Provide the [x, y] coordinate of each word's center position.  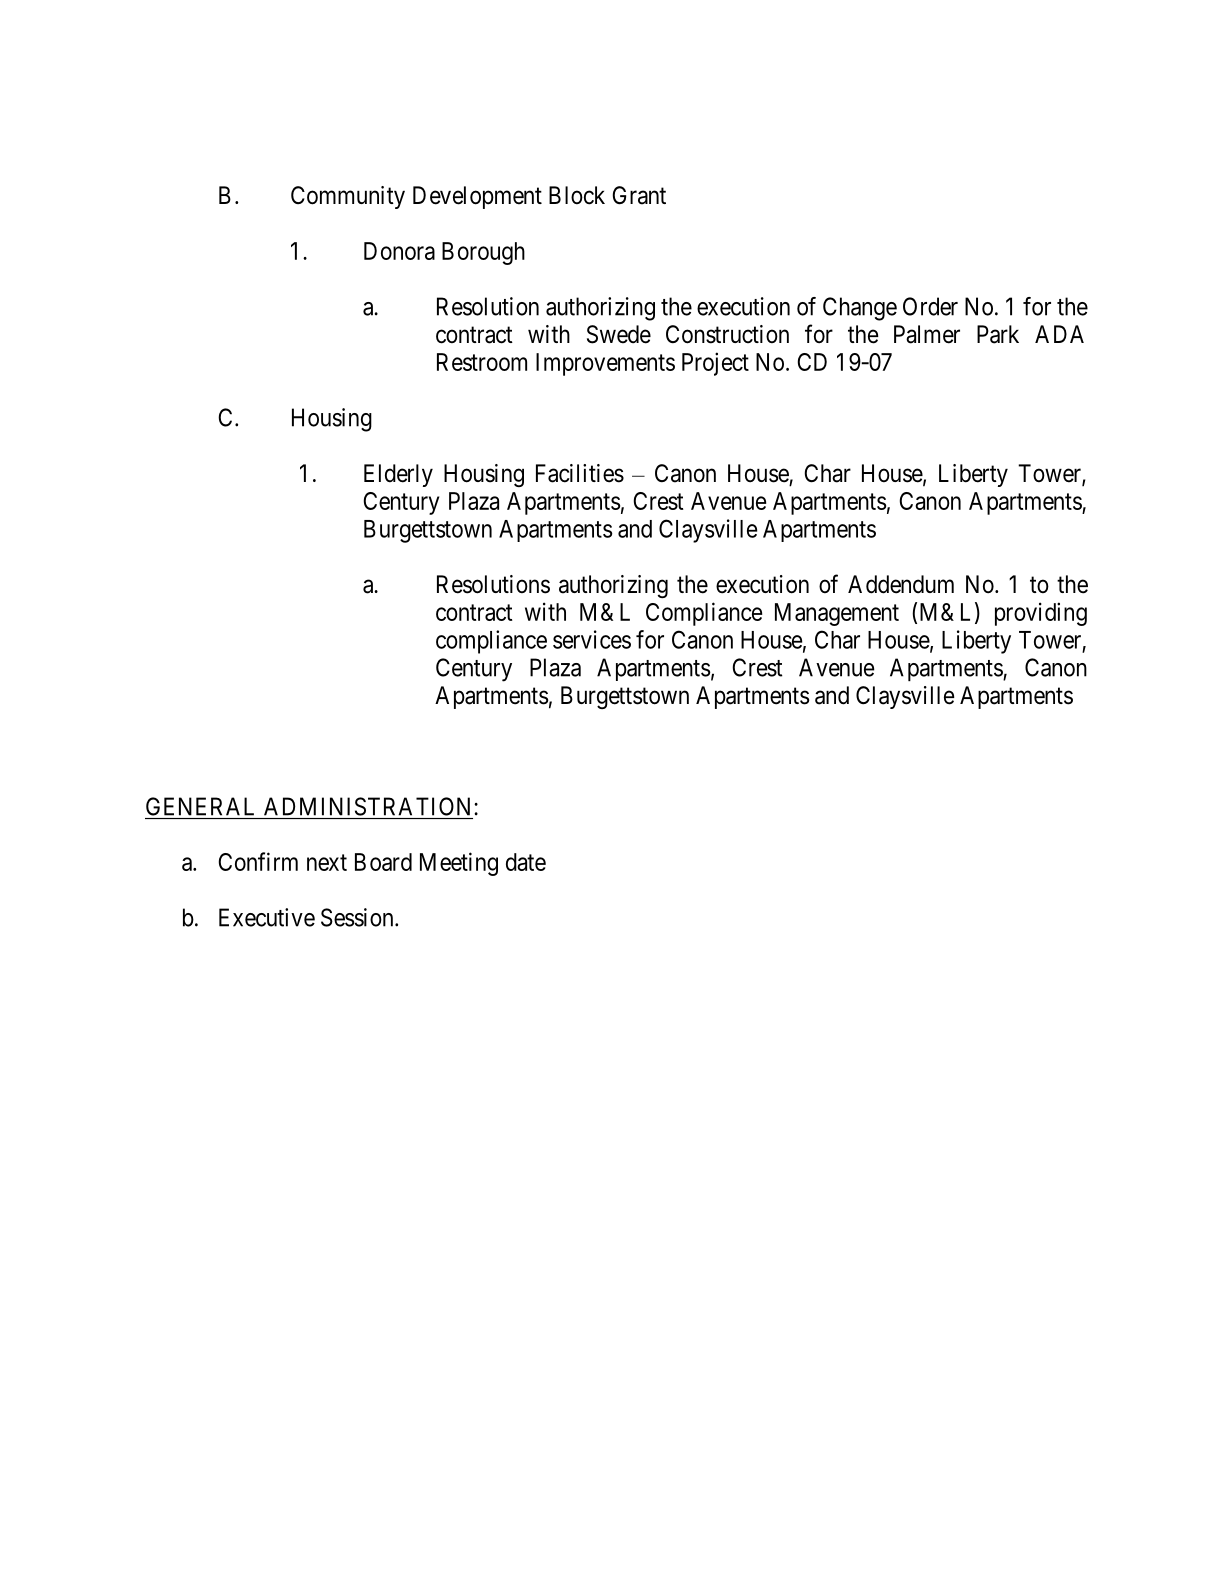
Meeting [459, 864]
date [526, 862]
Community [348, 197]
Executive [267, 917]
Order [930, 306]
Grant [639, 195]
